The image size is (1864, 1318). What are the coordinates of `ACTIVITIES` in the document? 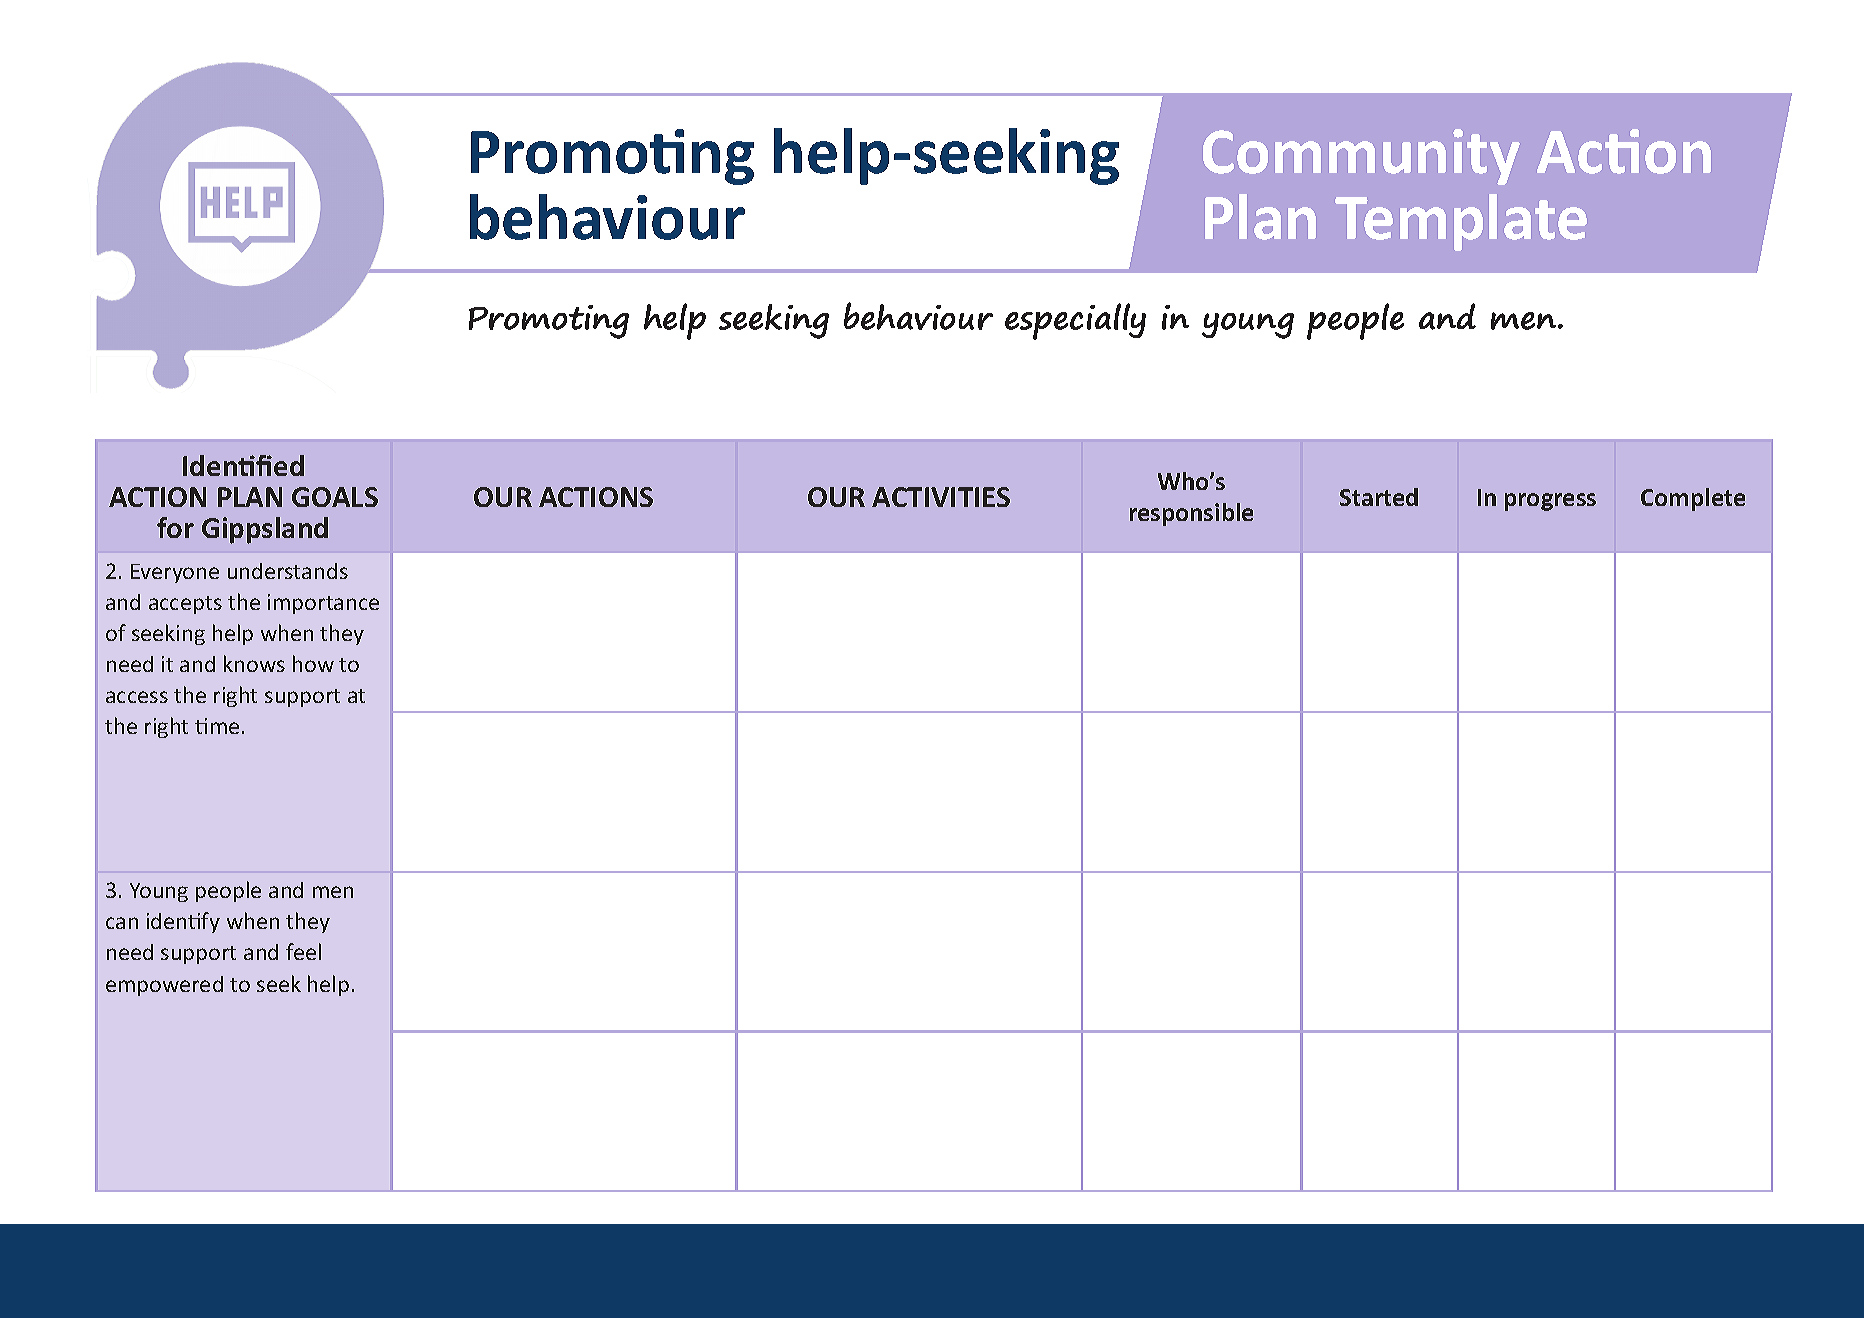 It's located at (941, 497).
